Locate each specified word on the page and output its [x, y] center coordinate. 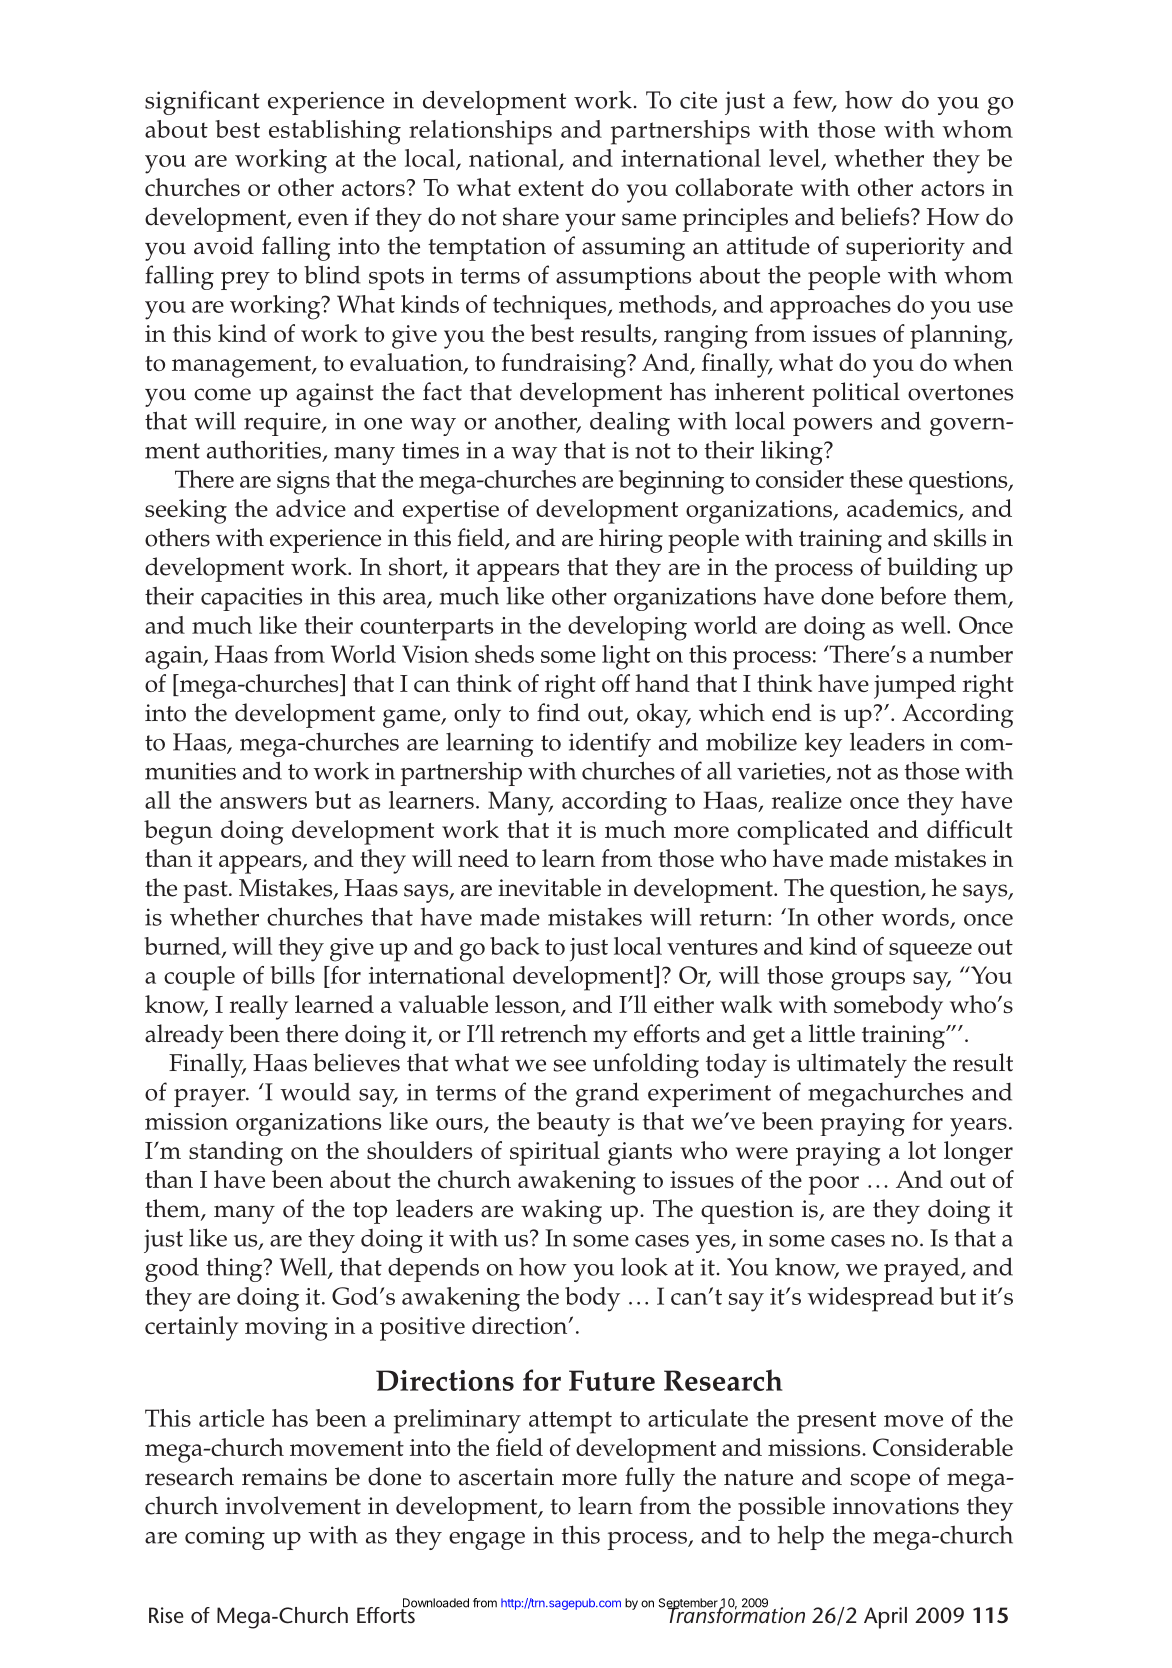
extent [551, 188]
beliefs [876, 216]
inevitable [549, 887]
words [915, 916]
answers [263, 803]
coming [225, 1538]
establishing [335, 132]
